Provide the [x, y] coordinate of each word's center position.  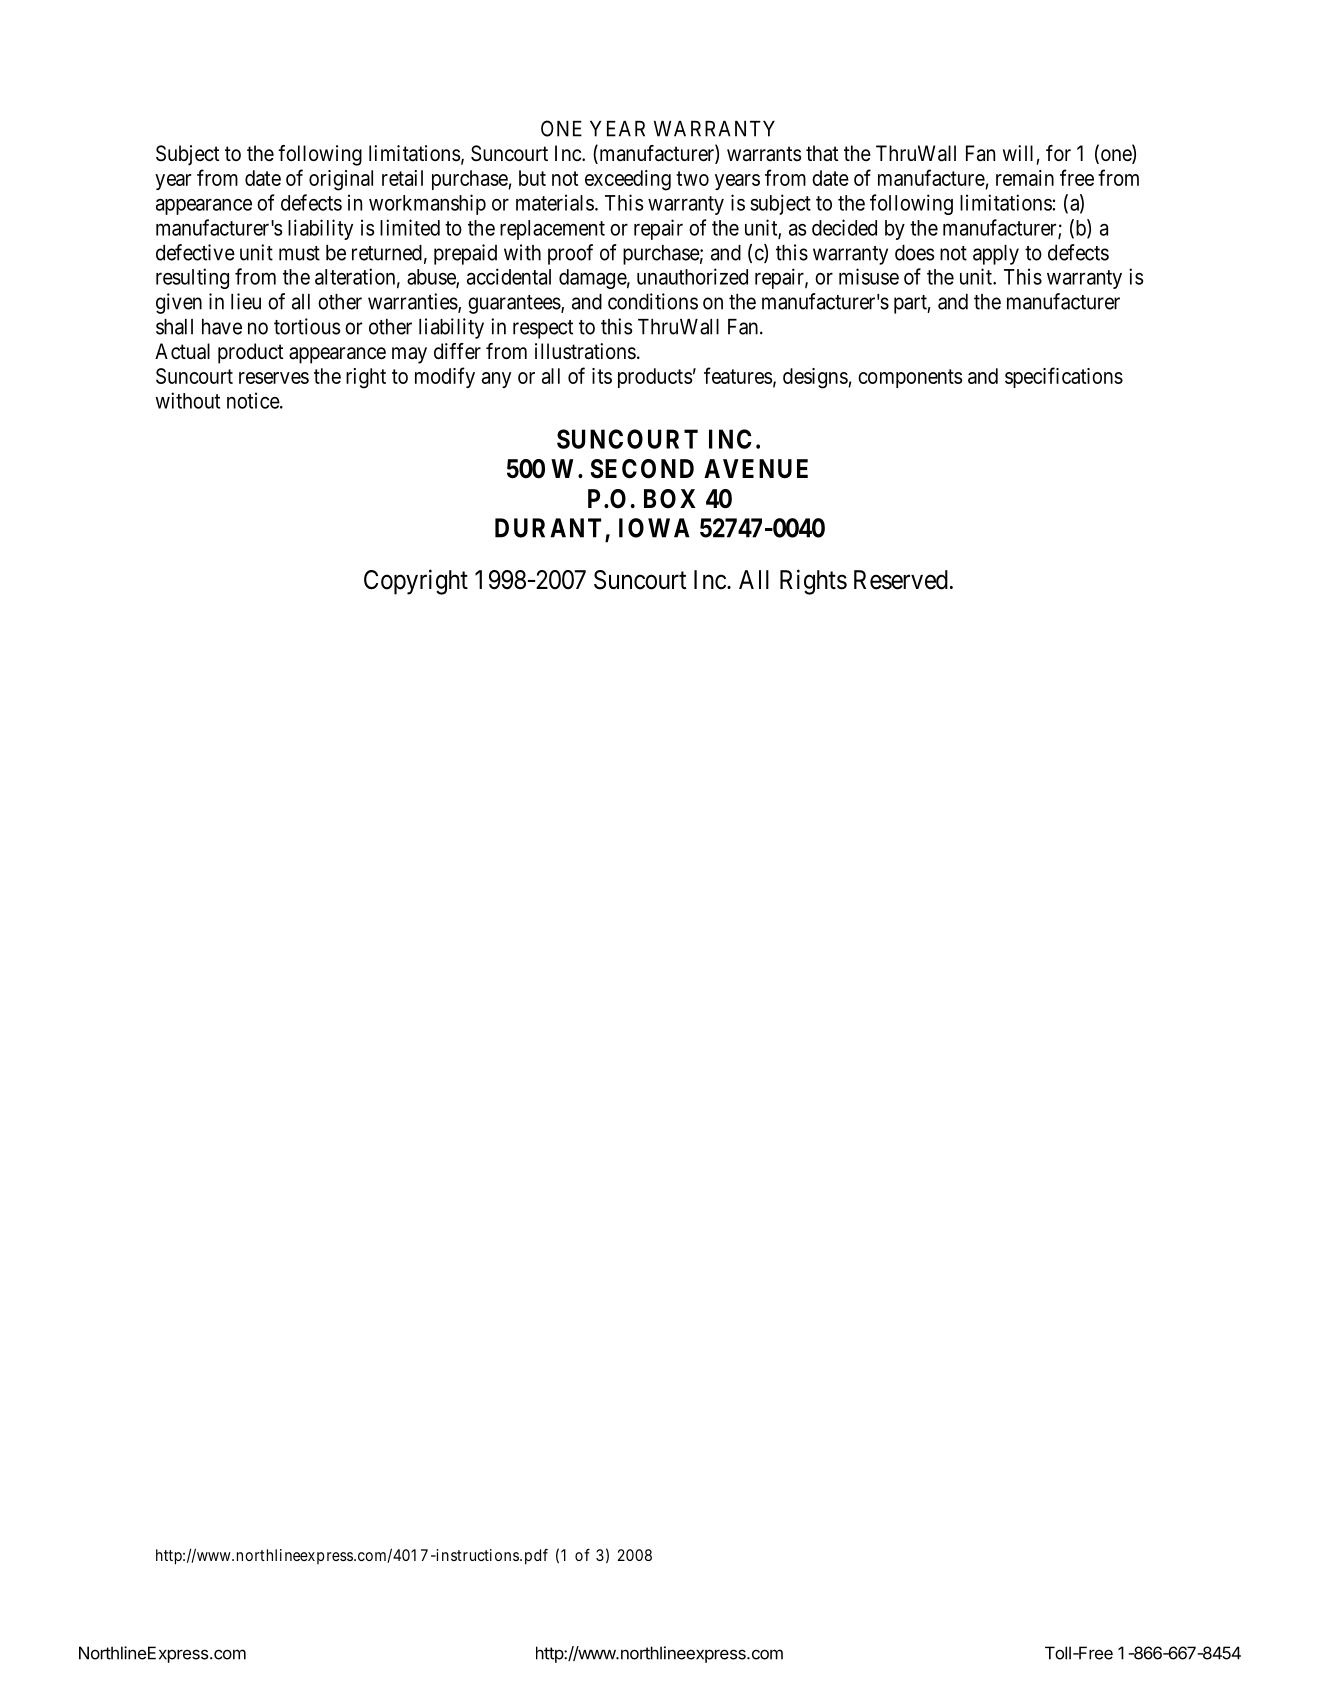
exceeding [628, 180]
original [341, 180]
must [299, 253]
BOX [669, 499]
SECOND [642, 469]
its [602, 376]
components [910, 378]
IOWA [654, 528]
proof [570, 254]
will [1018, 153]
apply [996, 255]
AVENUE [756, 469]
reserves [274, 378]
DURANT [548, 528]
